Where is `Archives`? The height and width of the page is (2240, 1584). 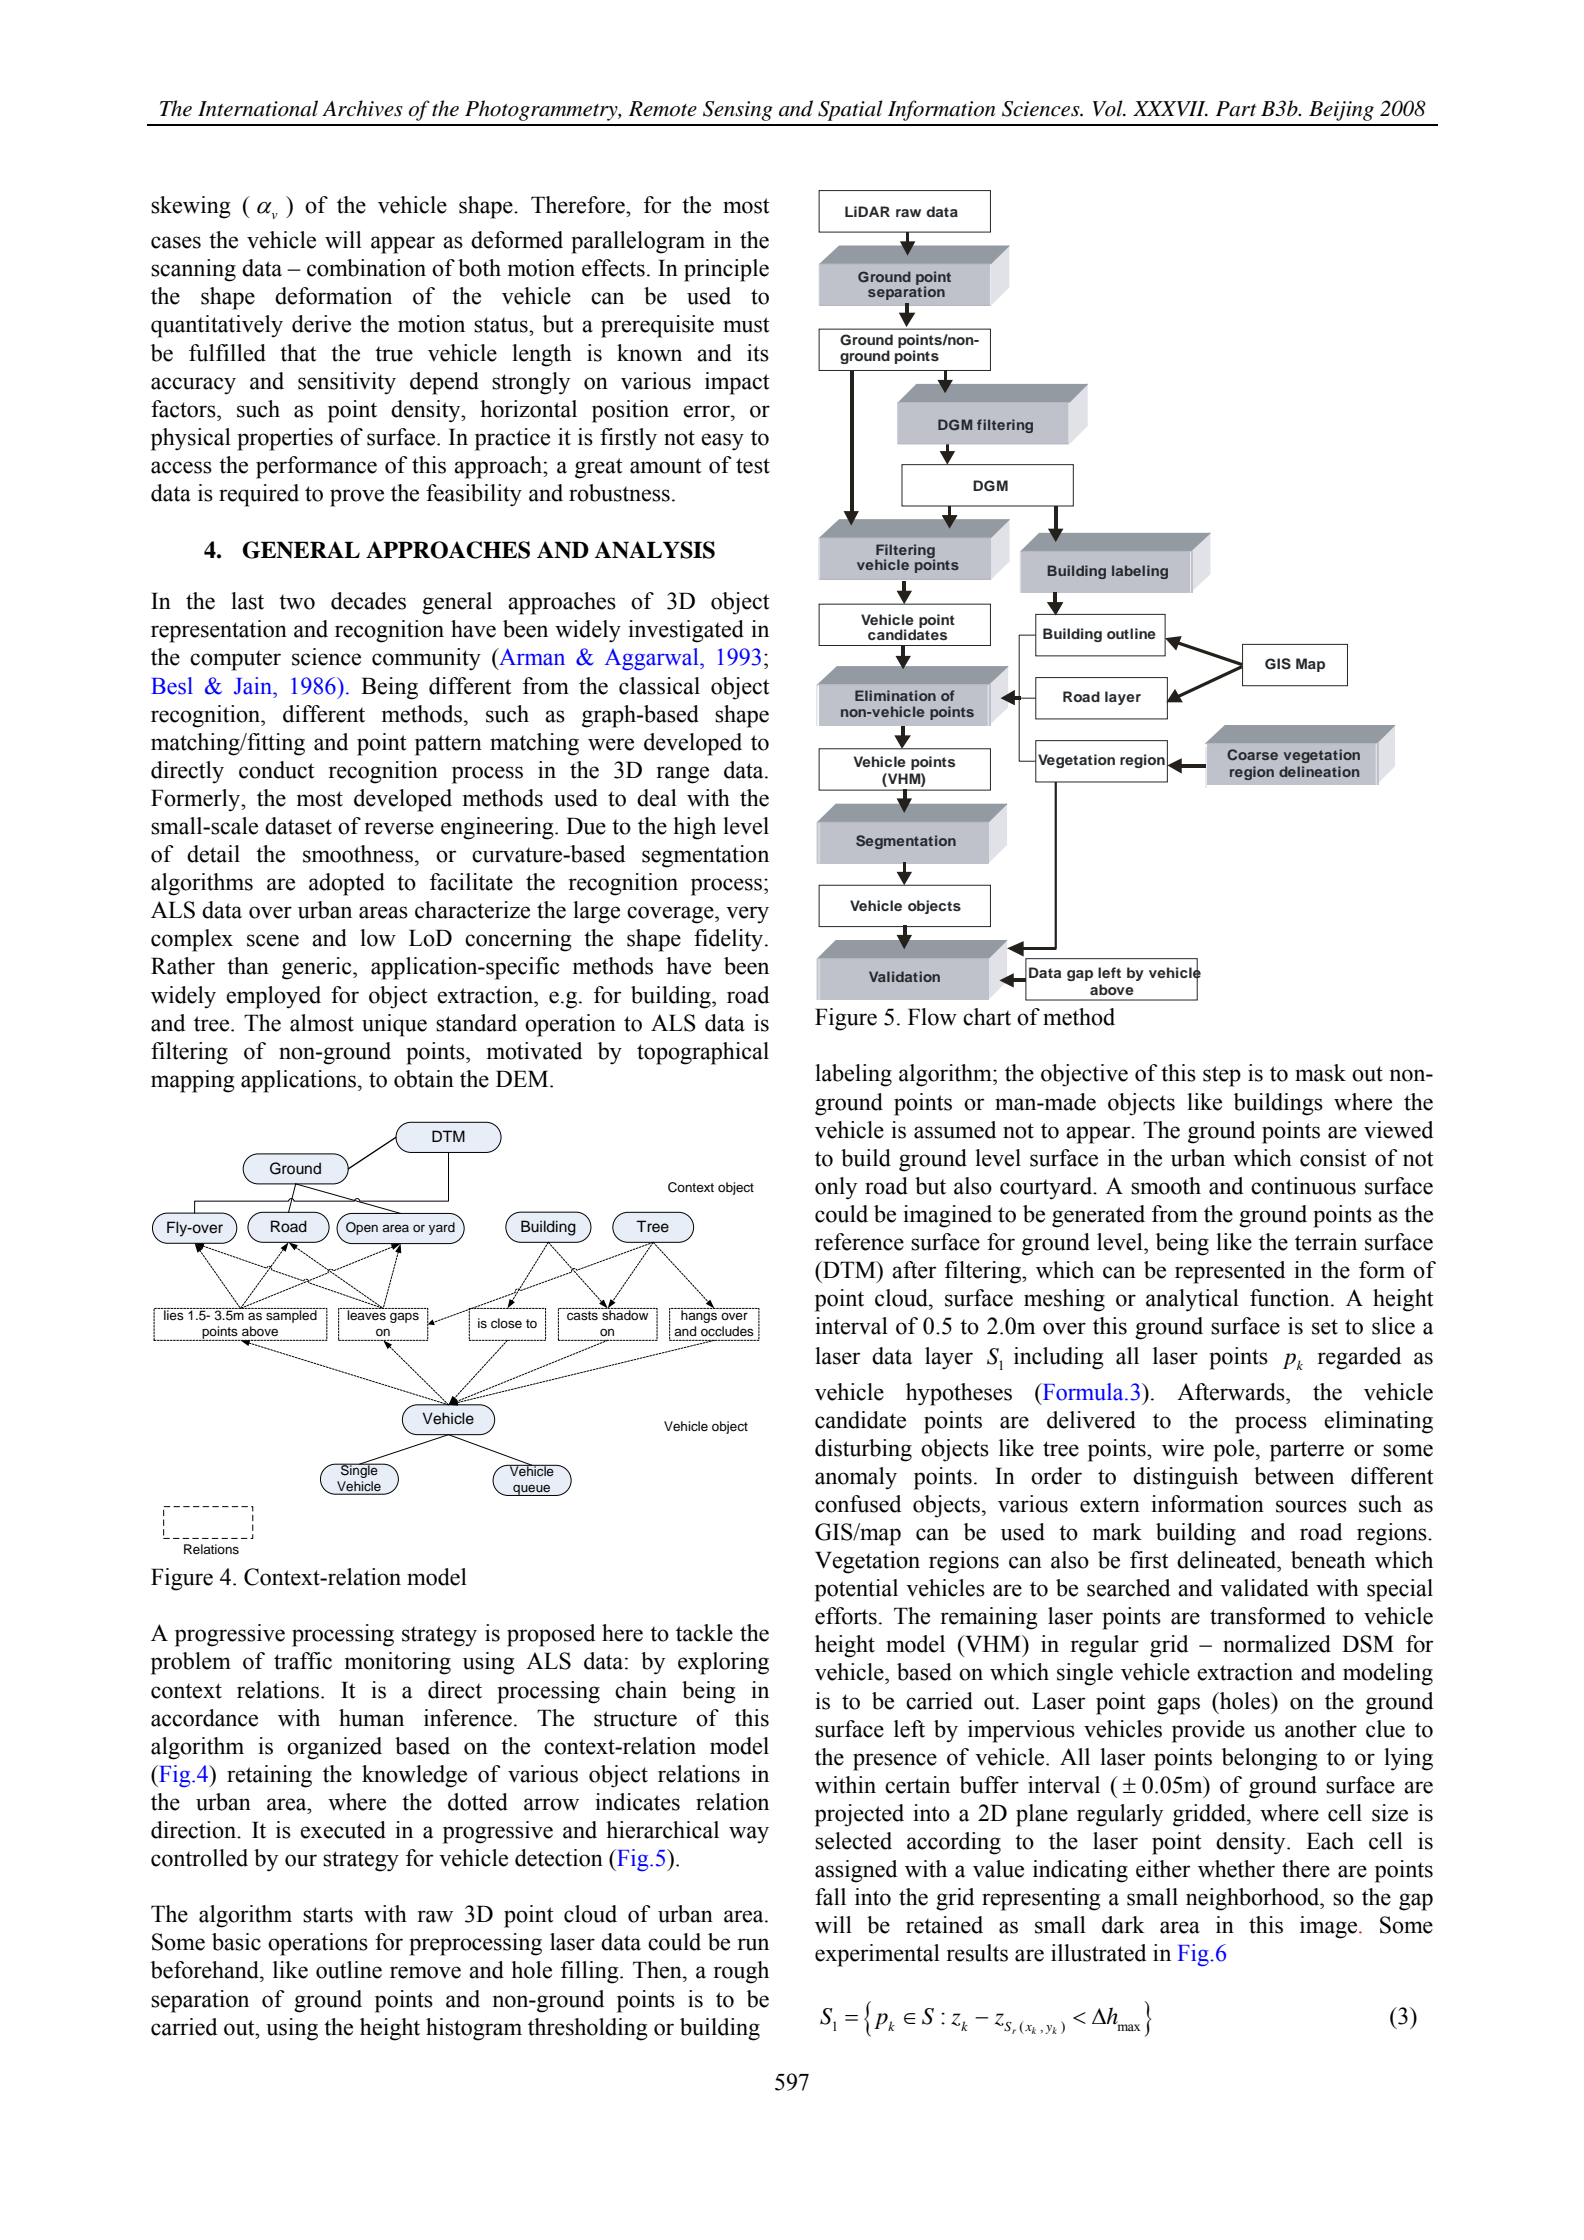
Archives is located at coordinates (362, 108).
